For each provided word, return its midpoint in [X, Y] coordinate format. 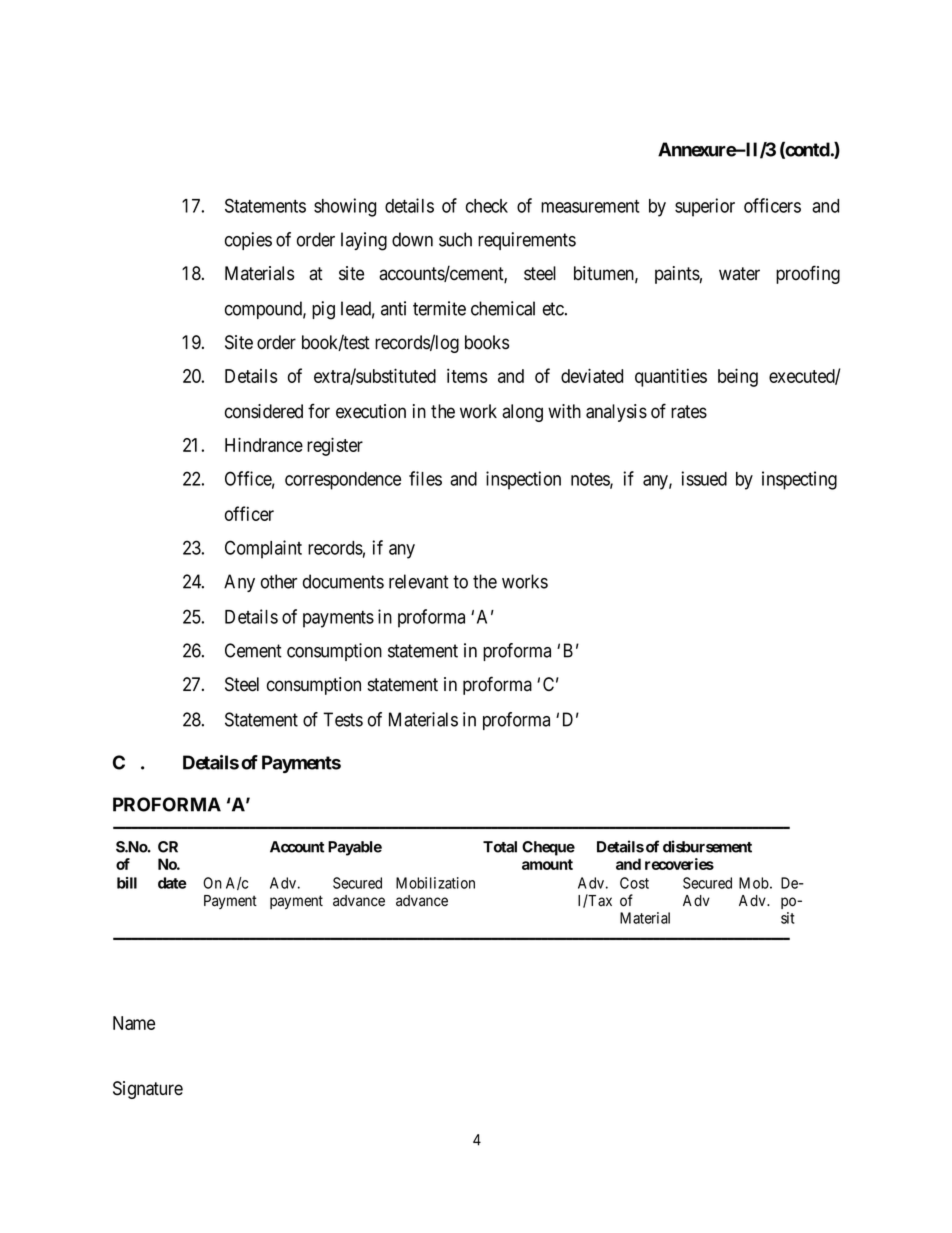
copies [248, 241]
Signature [148, 1090]
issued [704, 478]
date [172, 883]
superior [705, 207]
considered [264, 411]
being [738, 377]
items [467, 375]
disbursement [707, 846]
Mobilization [435, 883]
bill [127, 883]
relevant [419, 581]
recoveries [679, 864]
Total [500, 847]
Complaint [263, 549]
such [455, 239]
